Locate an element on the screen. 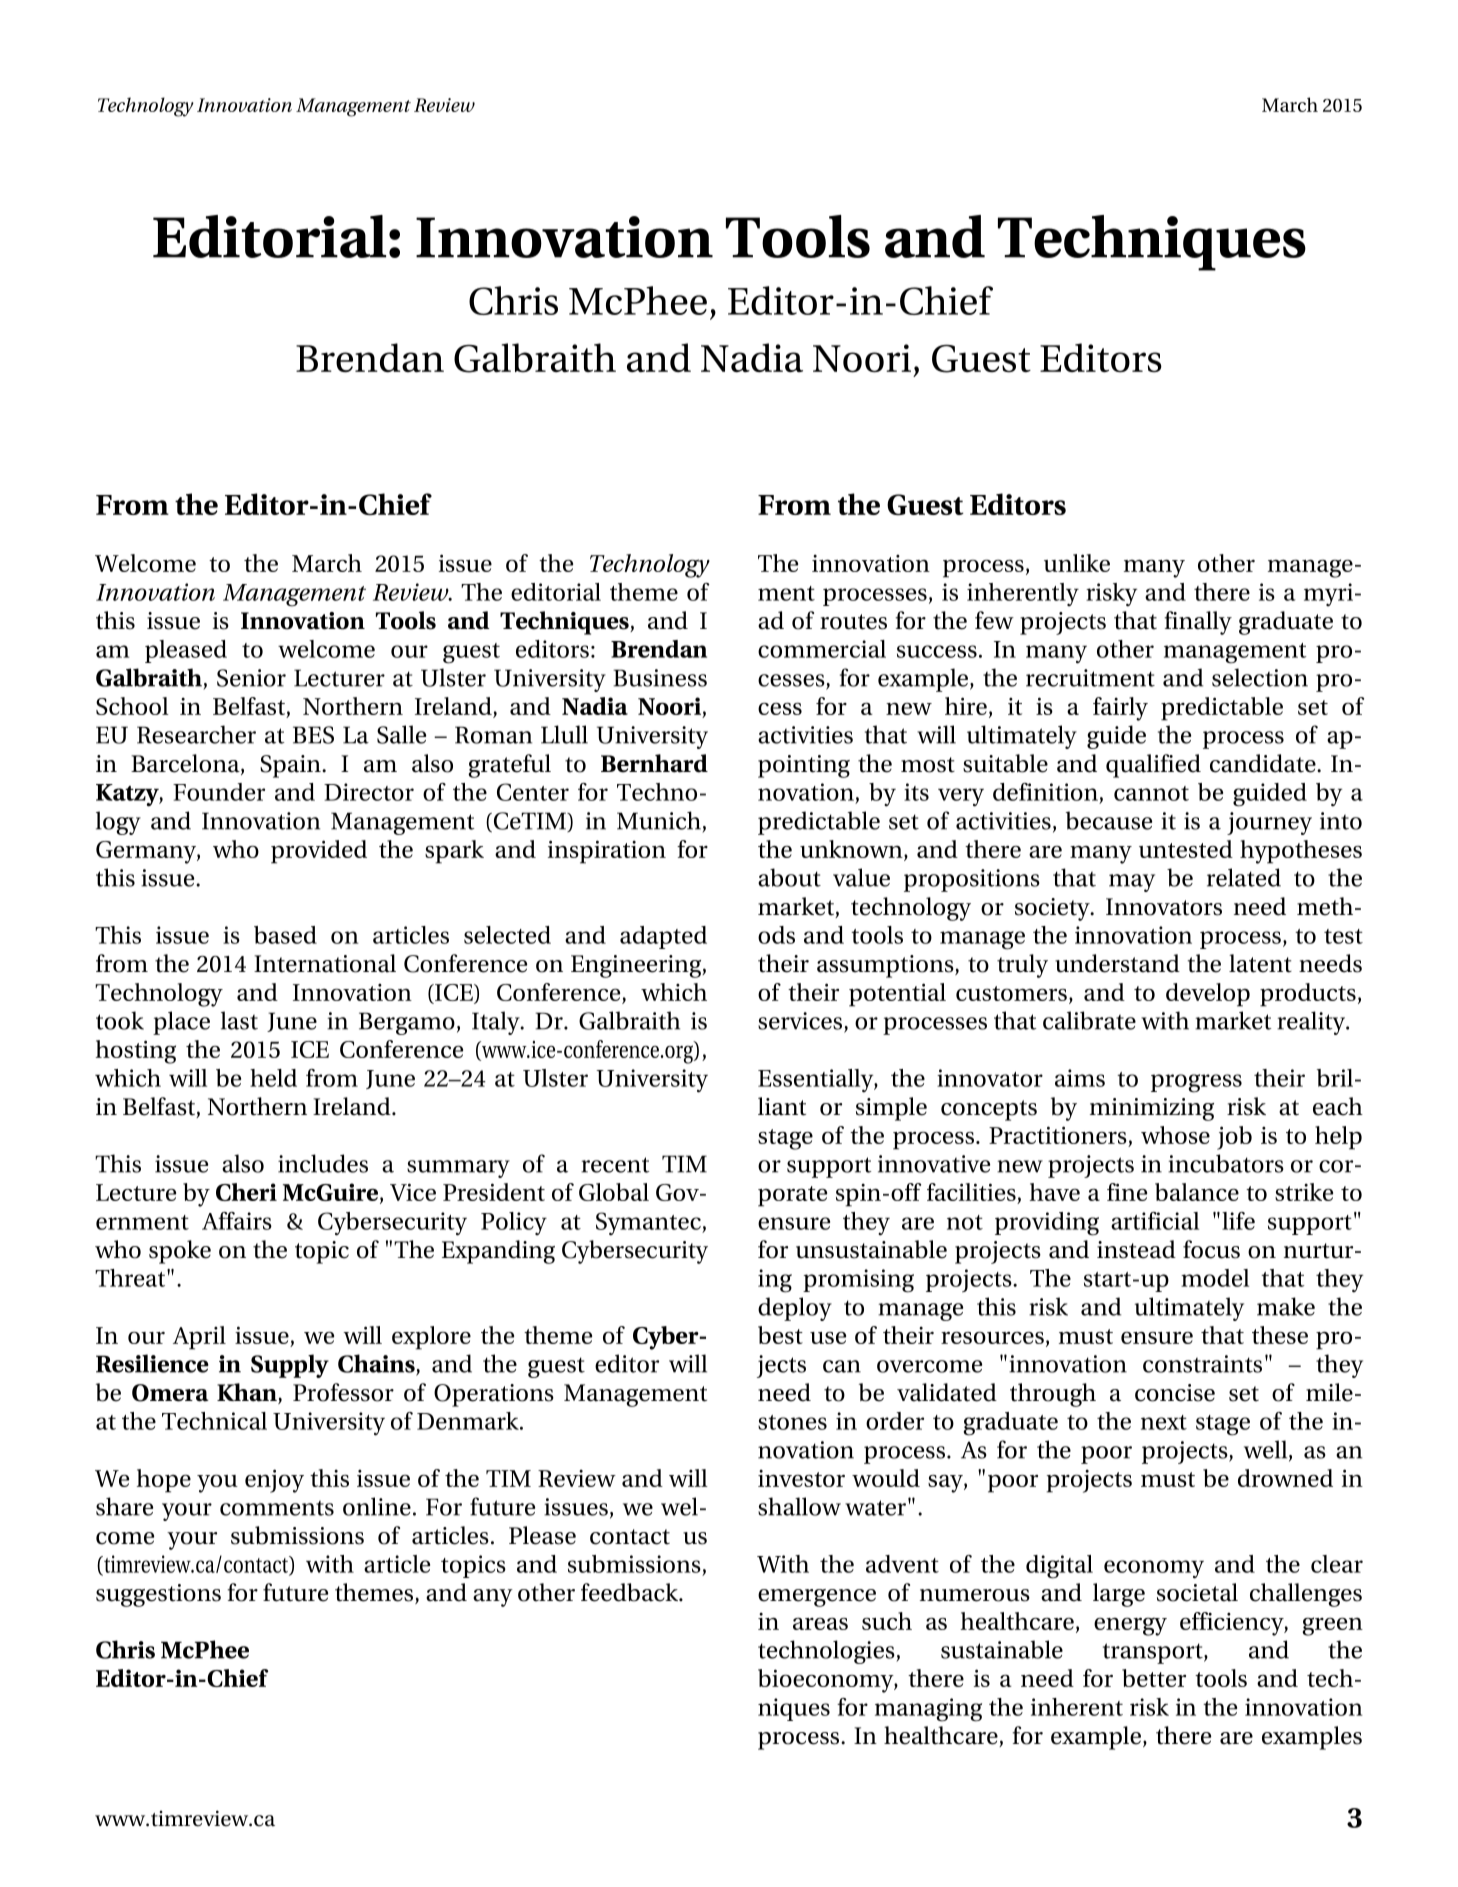  finally is located at coordinates (1198, 623).
